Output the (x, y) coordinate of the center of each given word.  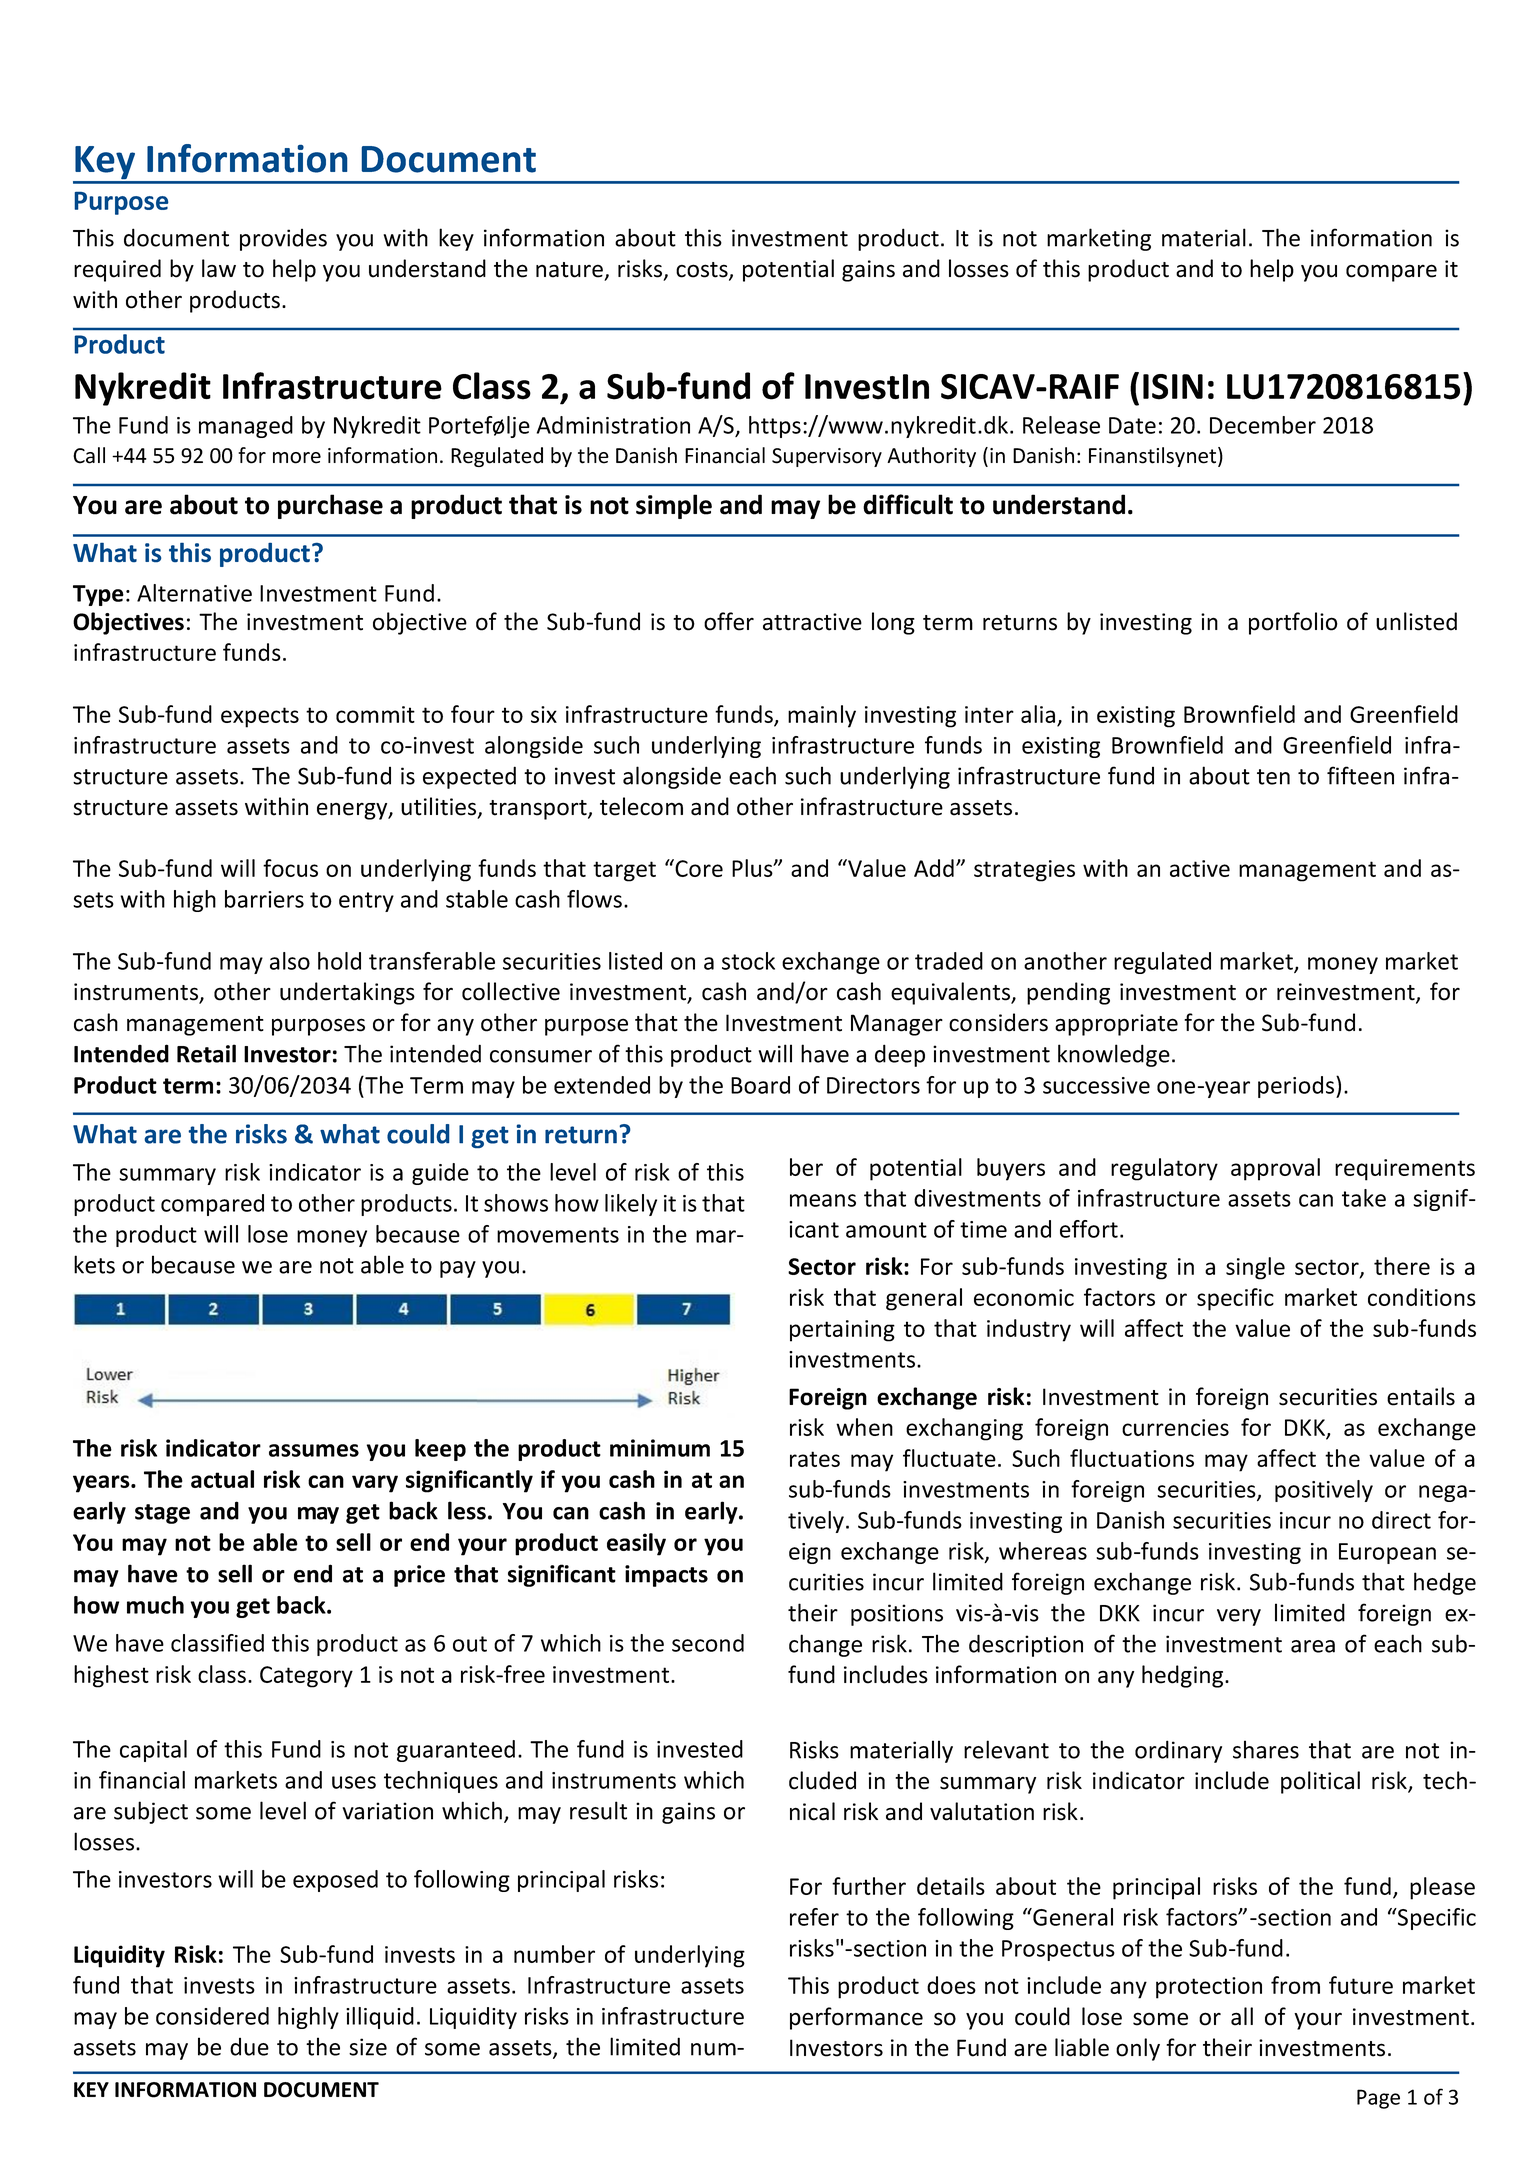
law (219, 268)
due (249, 2047)
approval (1275, 1169)
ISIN (1173, 387)
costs (703, 271)
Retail (206, 1053)
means (823, 1200)
